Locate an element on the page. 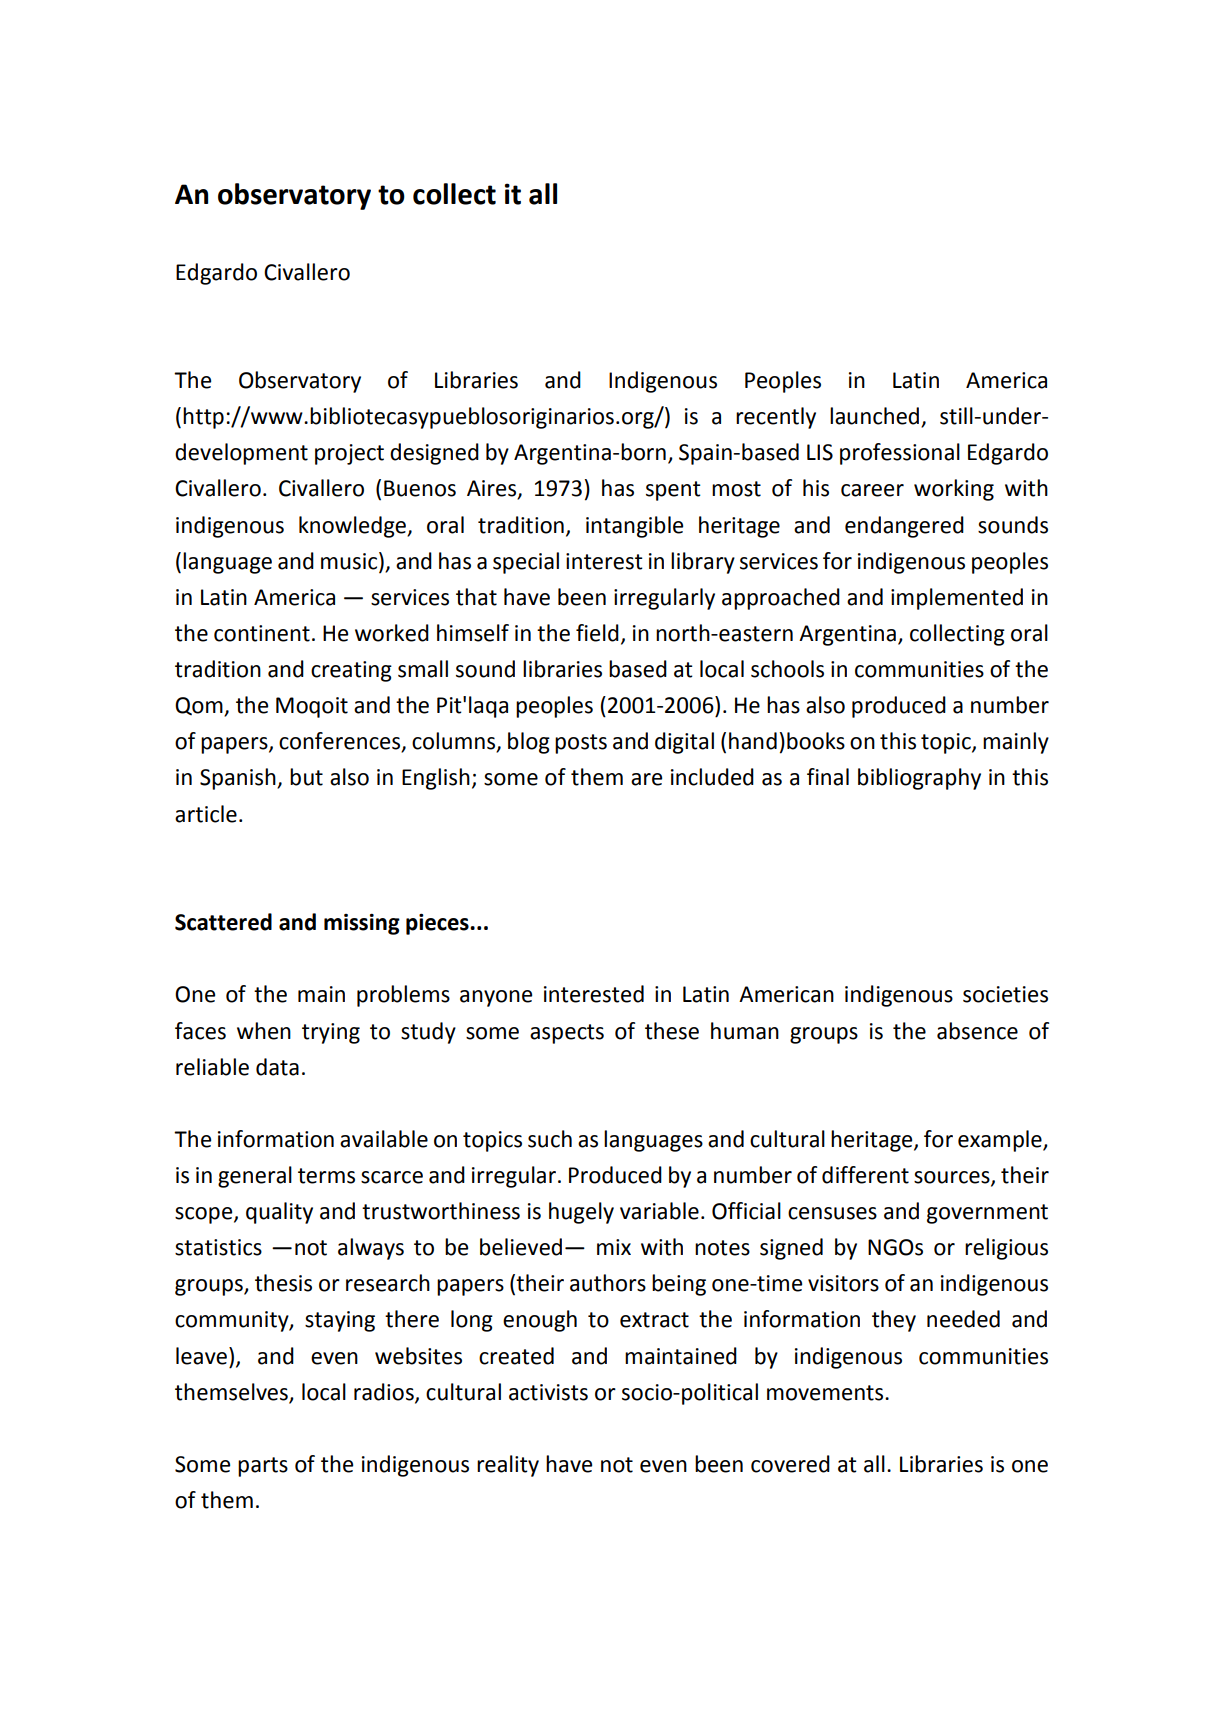  implemented is located at coordinates (957, 599).
